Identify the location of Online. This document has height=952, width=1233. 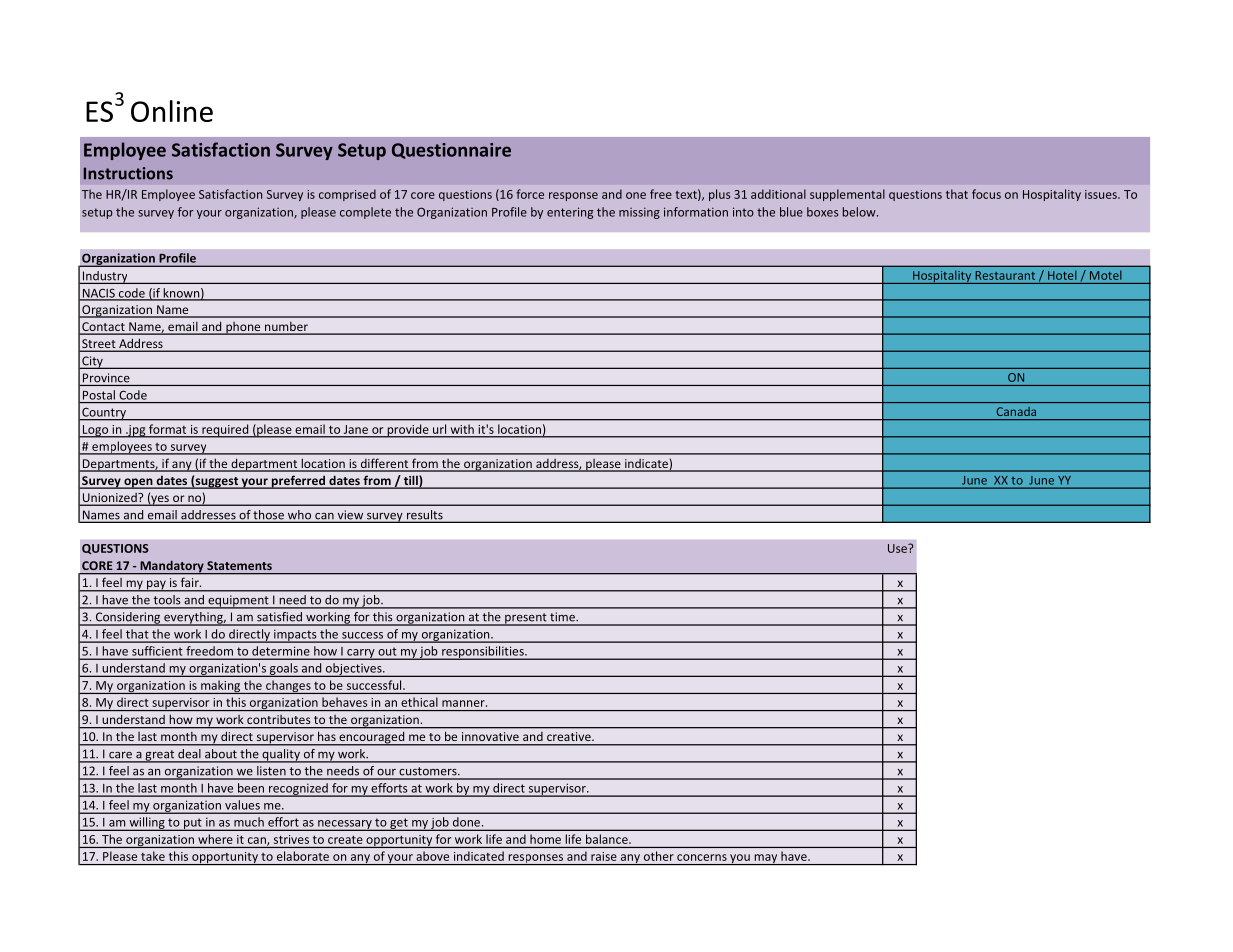
(172, 111).
